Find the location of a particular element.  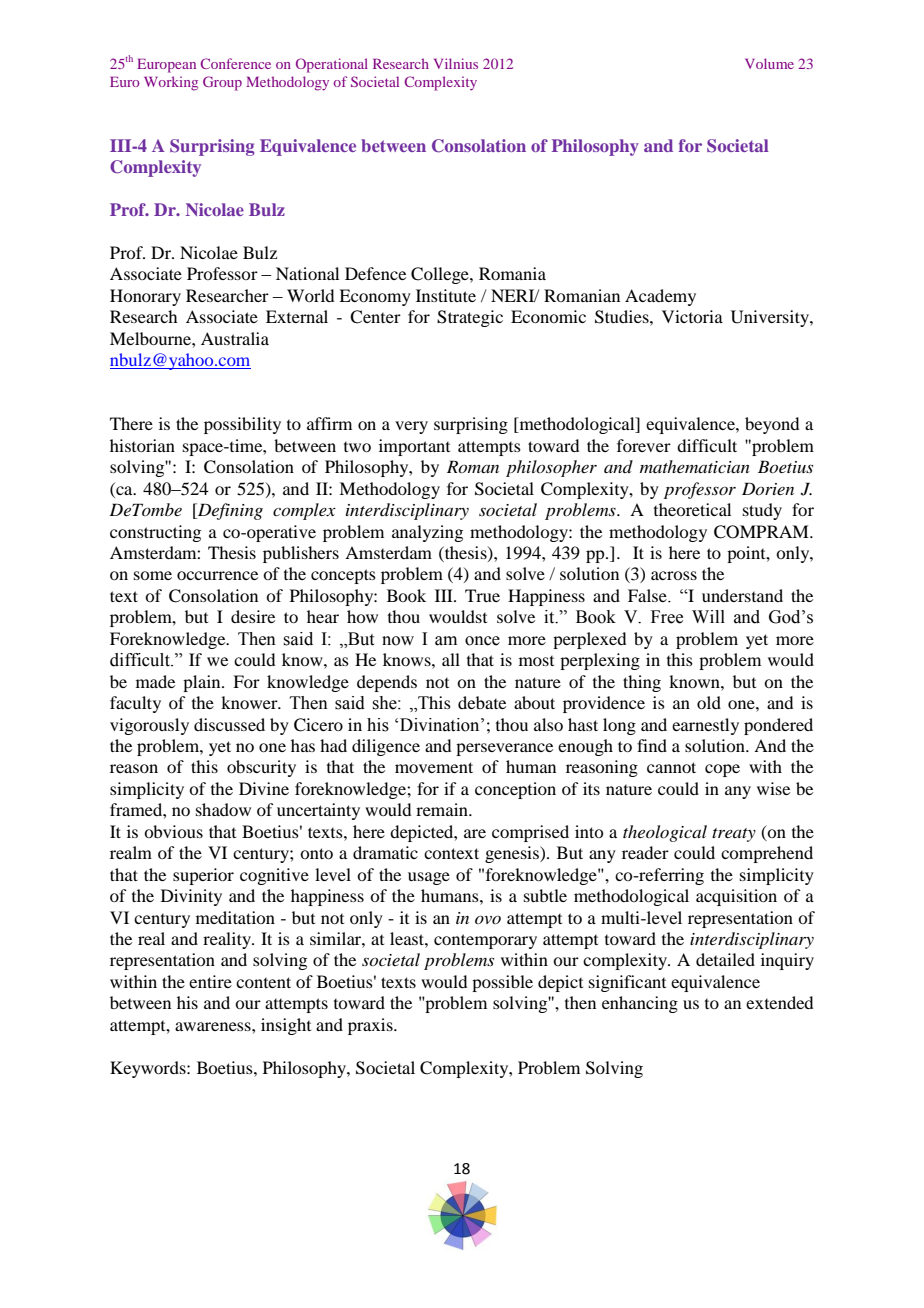

discussed is located at coordinates (229, 724).
